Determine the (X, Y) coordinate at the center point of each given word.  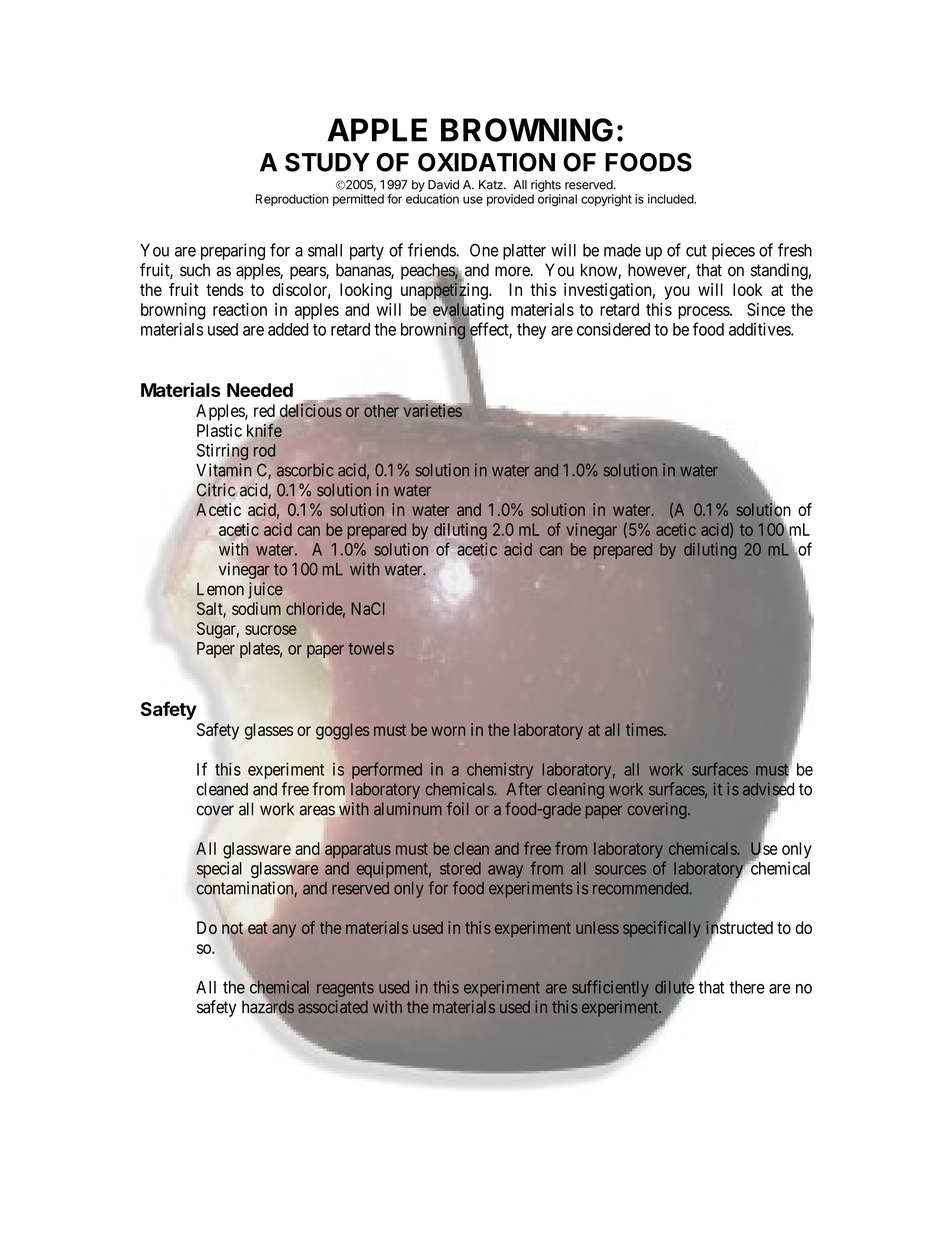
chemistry (500, 771)
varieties (433, 410)
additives (760, 329)
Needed (260, 390)
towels (371, 648)
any (284, 931)
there (747, 987)
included (671, 199)
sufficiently (610, 988)
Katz (492, 185)
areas (317, 810)
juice (265, 590)
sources (620, 870)
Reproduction (292, 200)
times (645, 729)
